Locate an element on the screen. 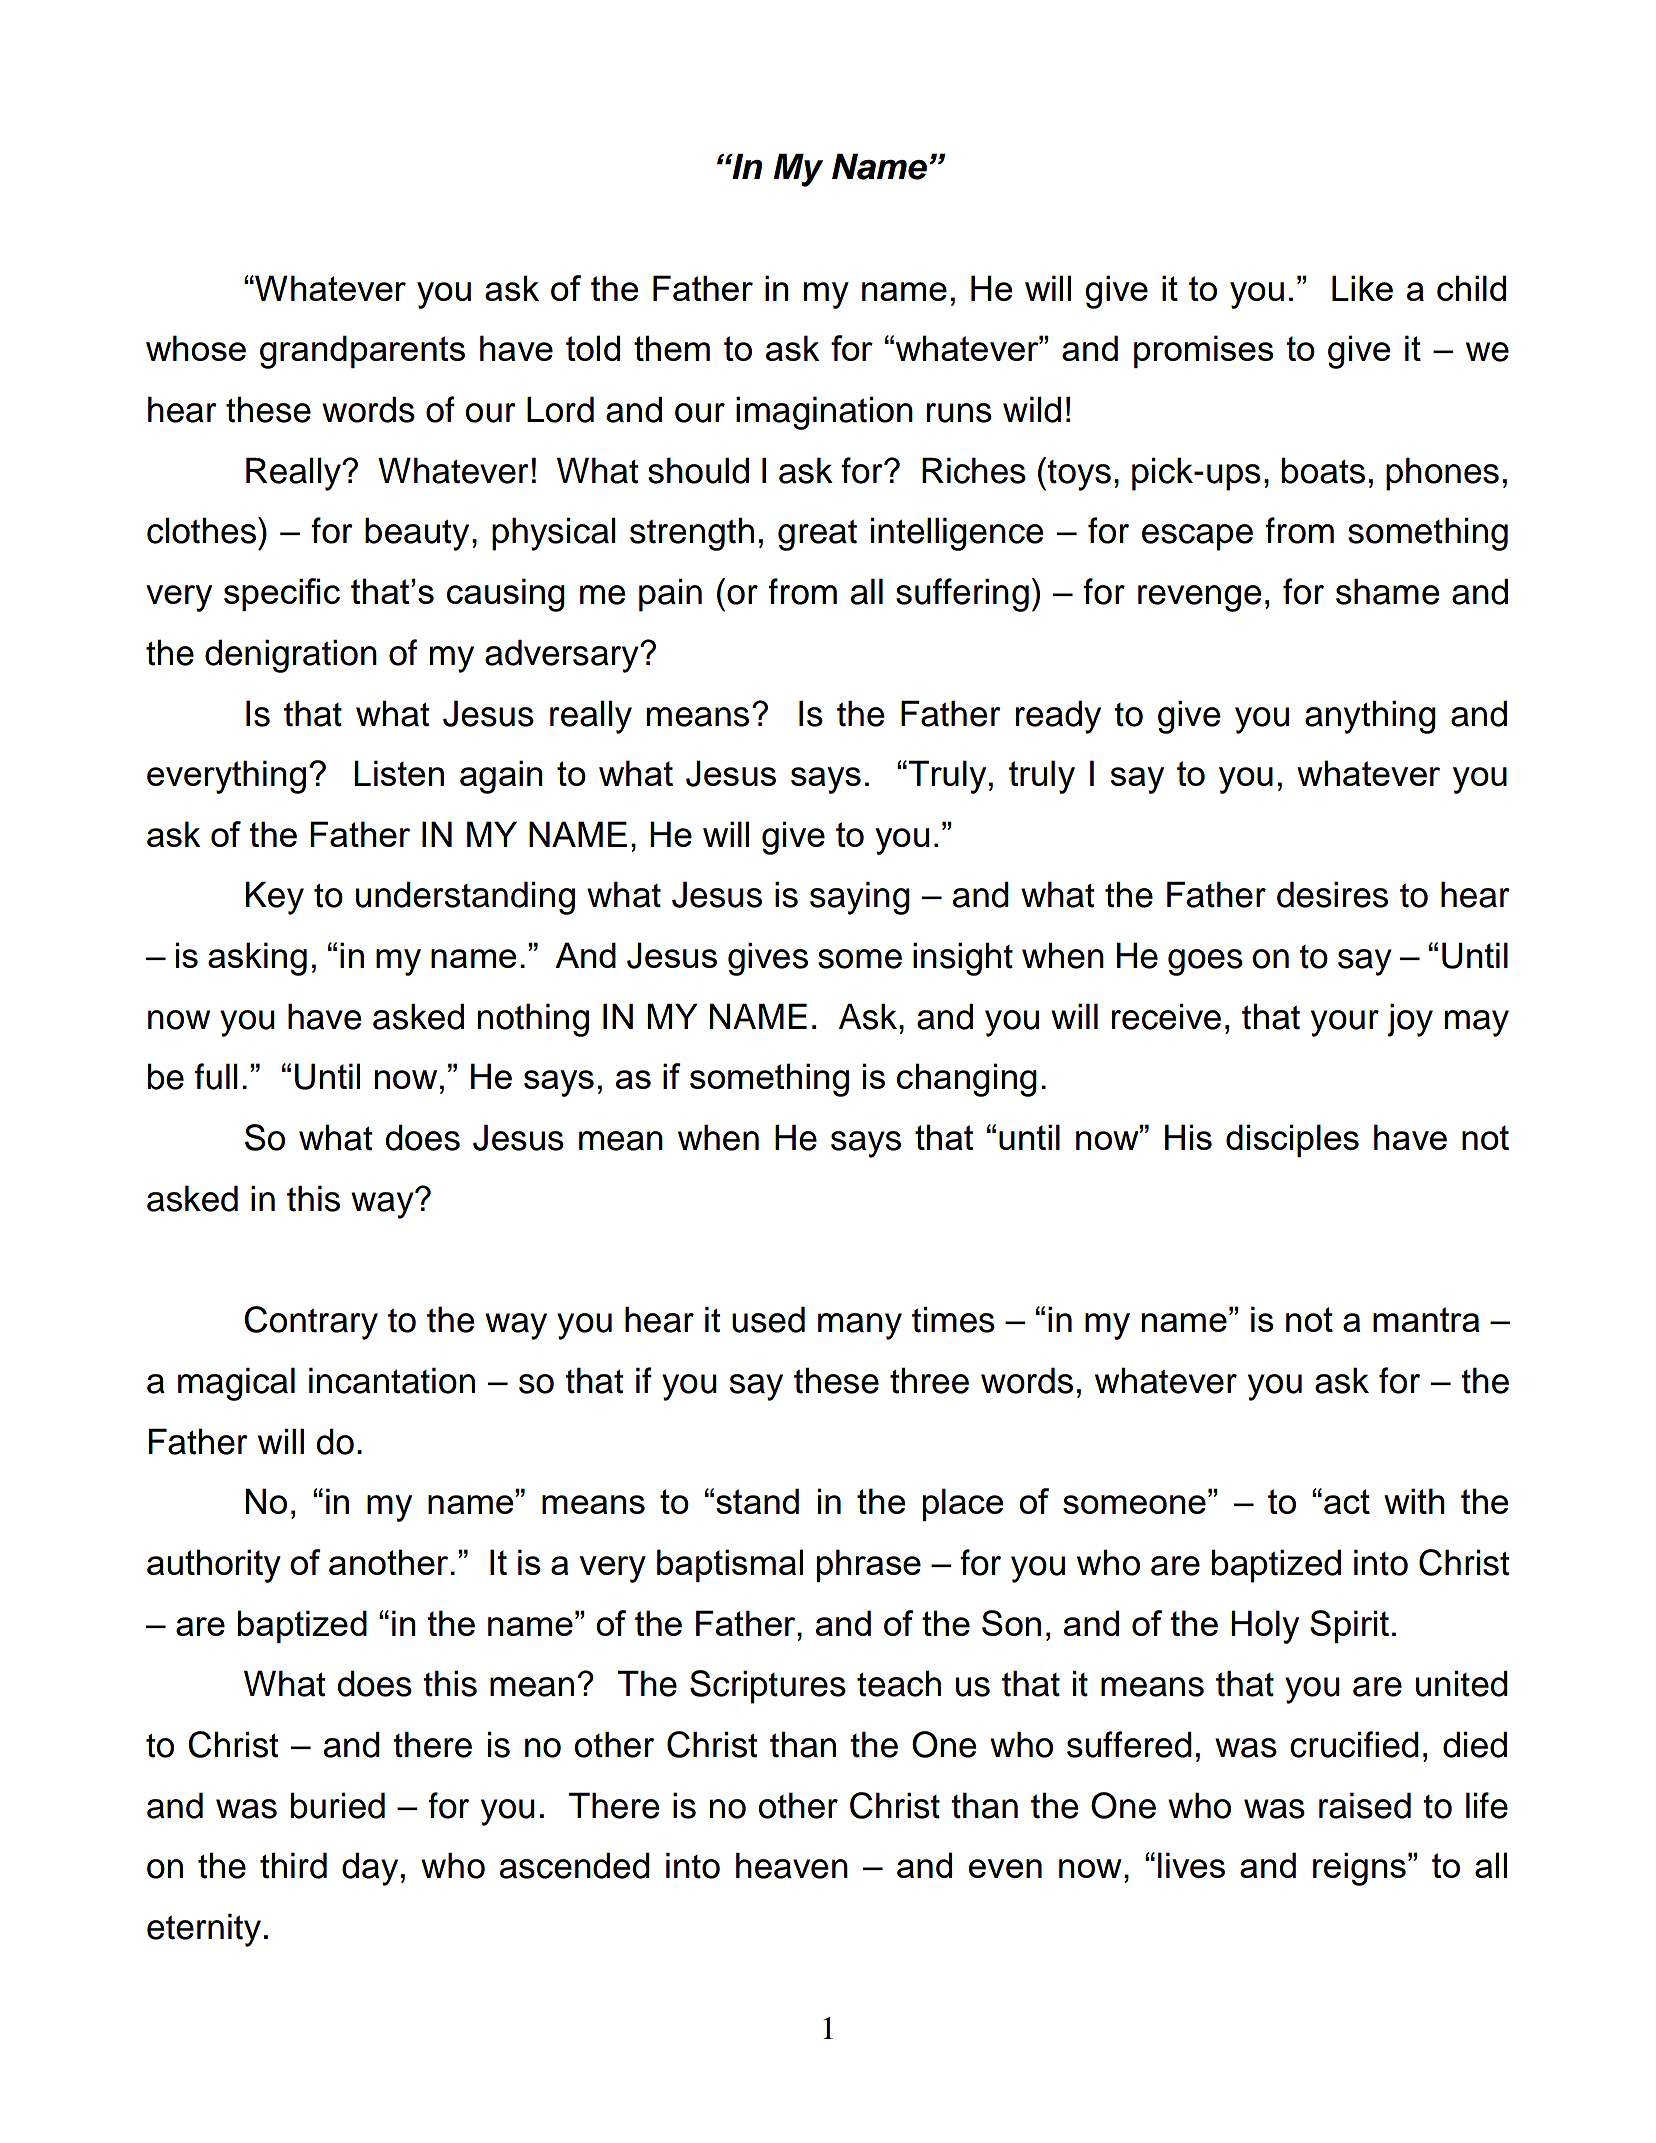  many is located at coordinates (860, 1326).
